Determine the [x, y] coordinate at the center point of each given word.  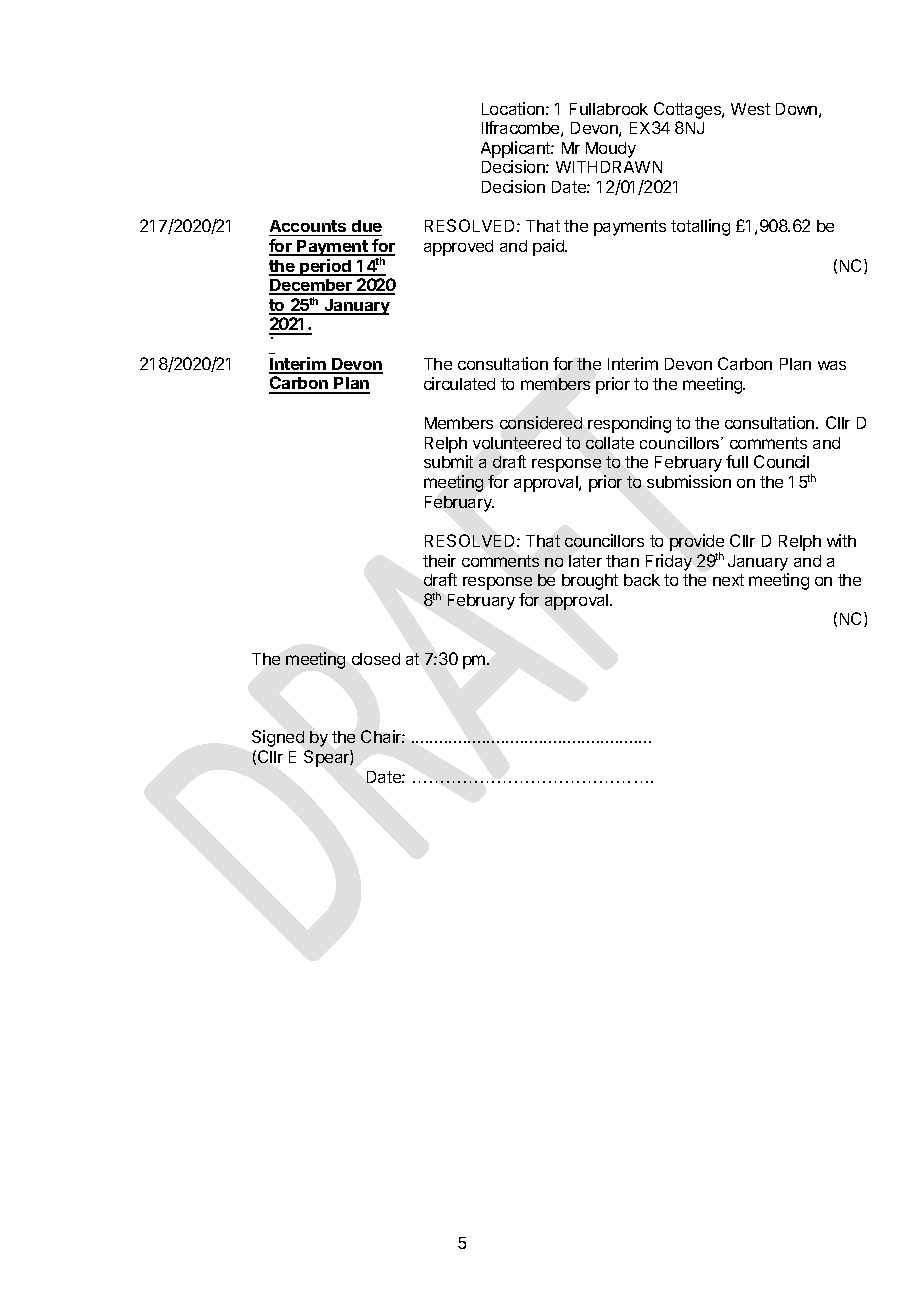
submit [448, 461]
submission [689, 481]
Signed [278, 738]
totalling [700, 227]
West [750, 109]
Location [513, 108]
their [439, 560]
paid [549, 247]
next [728, 580]
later [585, 561]
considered [541, 422]
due [367, 226]
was [832, 365]
